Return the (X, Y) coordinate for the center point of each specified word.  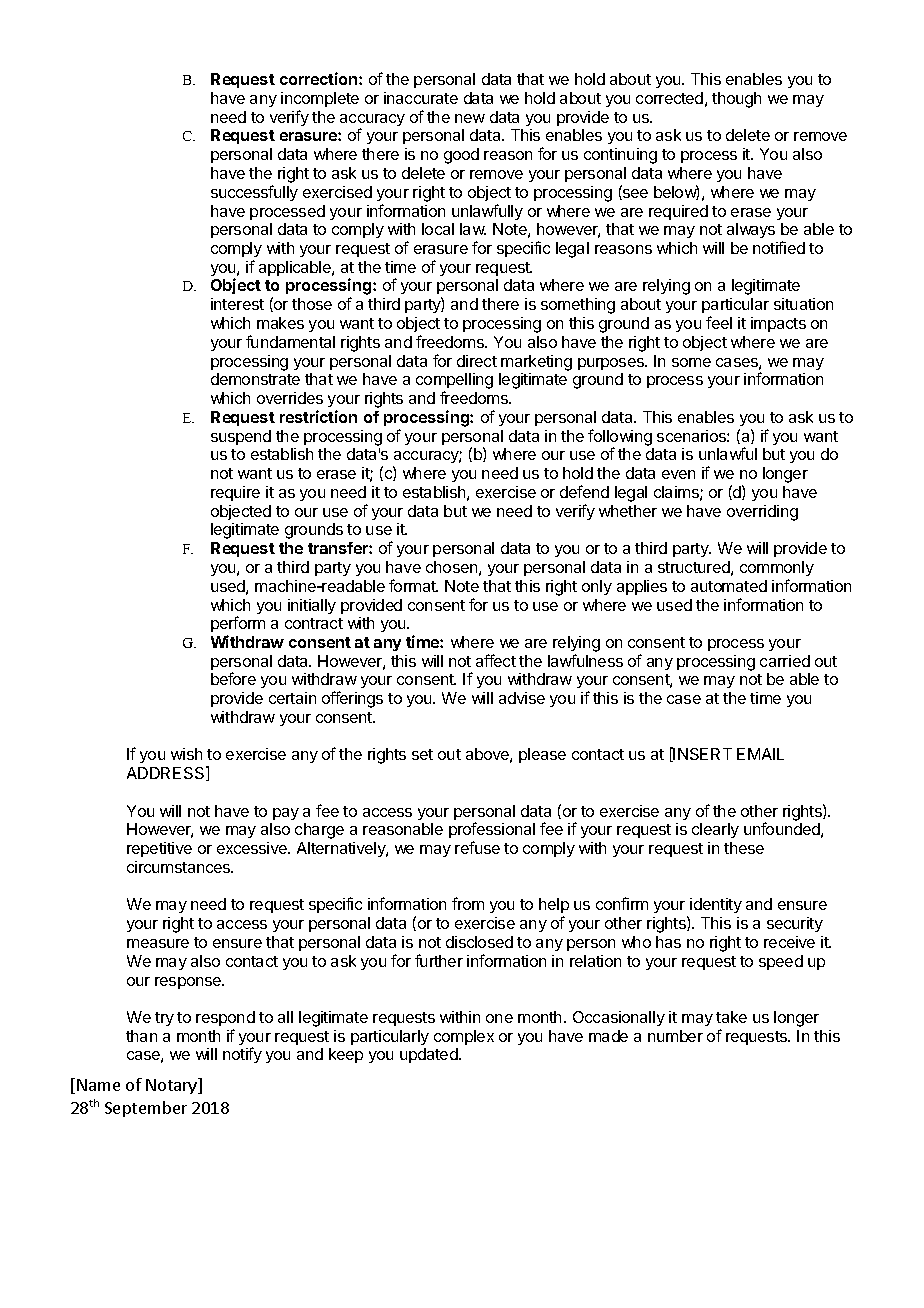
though (736, 100)
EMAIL (760, 754)
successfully (254, 193)
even (678, 474)
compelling (454, 382)
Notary (172, 1086)
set (422, 754)
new (470, 118)
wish (186, 754)
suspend (241, 437)
